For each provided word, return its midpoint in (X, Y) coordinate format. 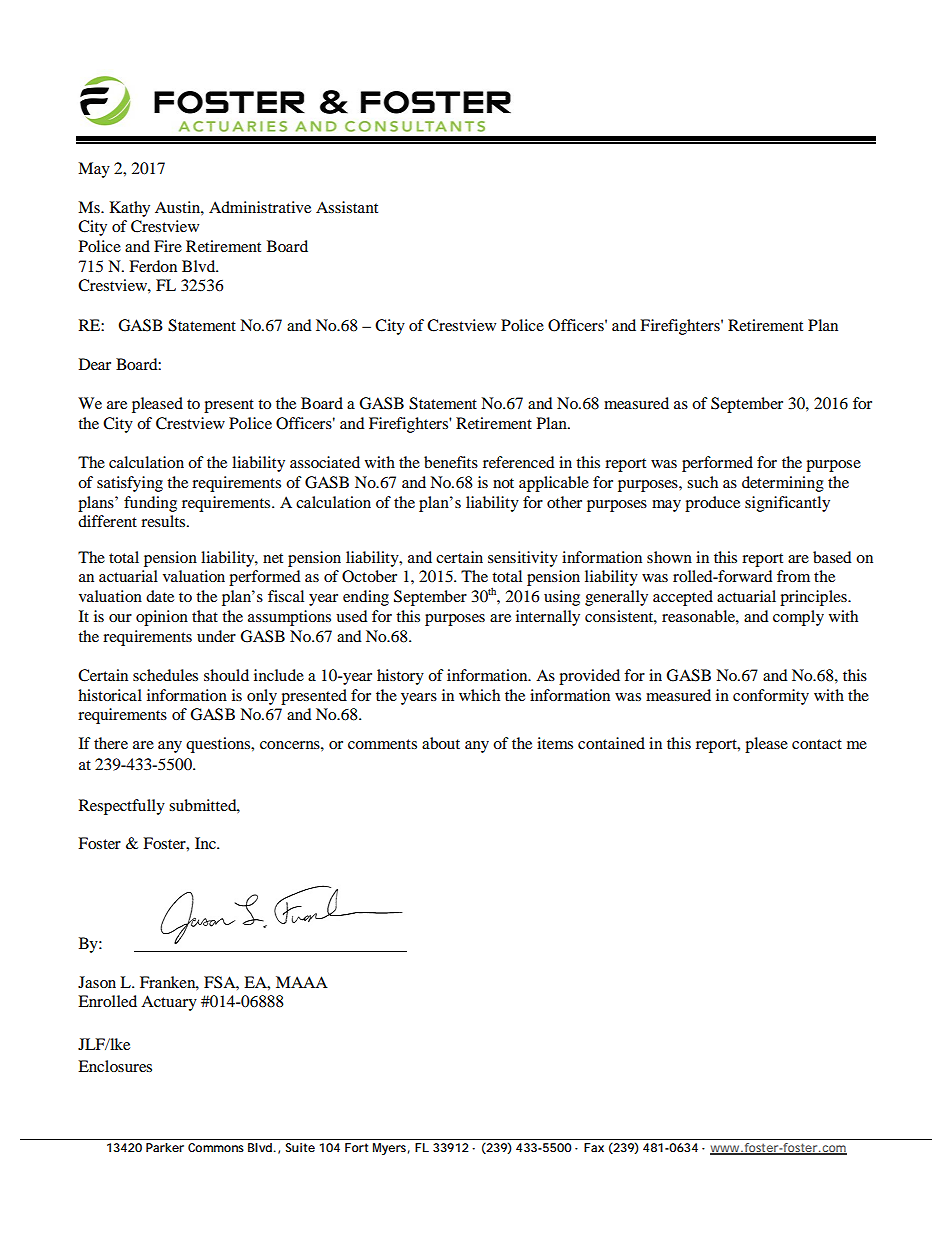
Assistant (347, 207)
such (702, 482)
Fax (594, 1147)
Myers (389, 1149)
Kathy (130, 209)
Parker (165, 1147)
